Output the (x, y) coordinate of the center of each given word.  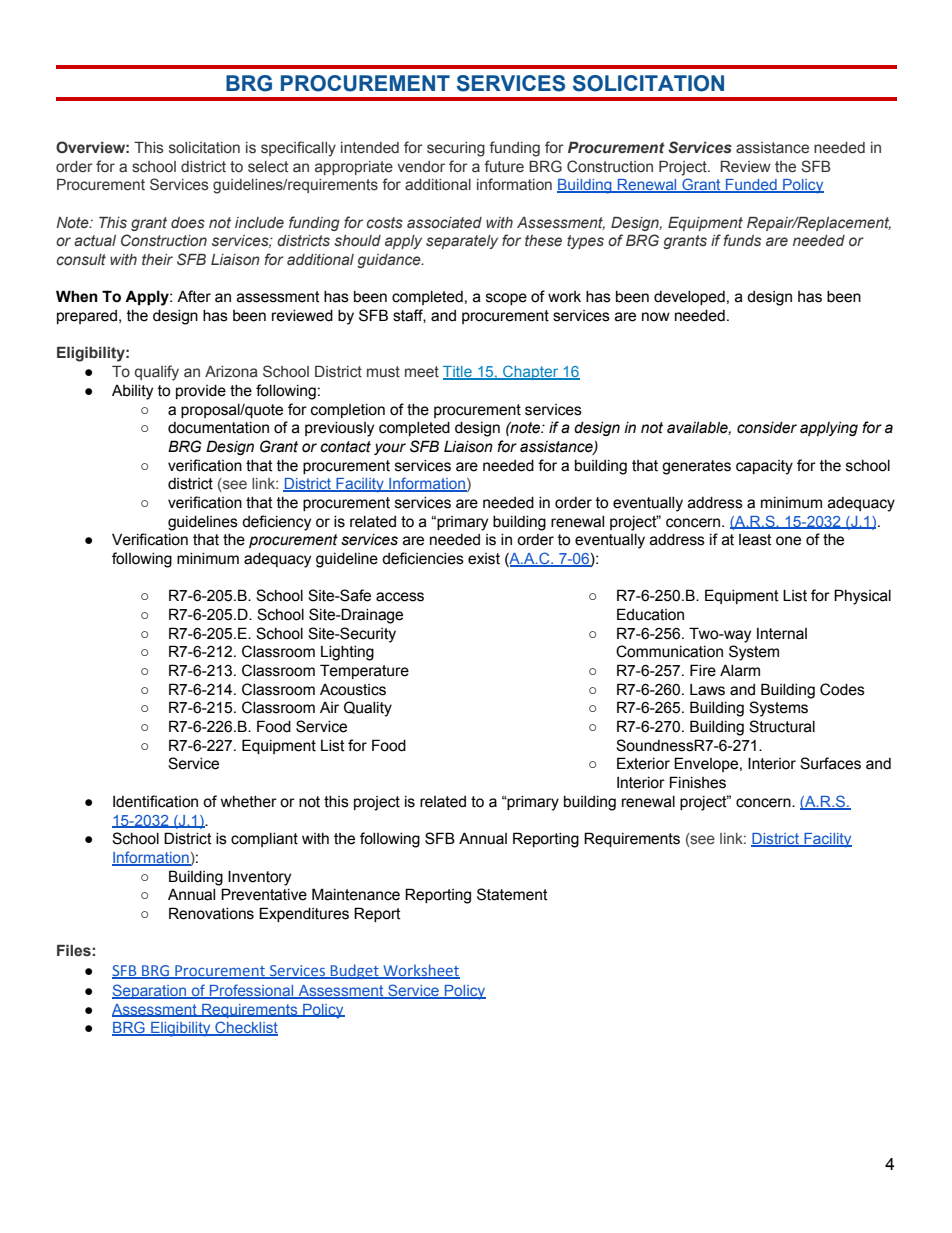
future (504, 166)
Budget (355, 971)
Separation (150, 991)
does (188, 223)
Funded (751, 186)
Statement (512, 894)
